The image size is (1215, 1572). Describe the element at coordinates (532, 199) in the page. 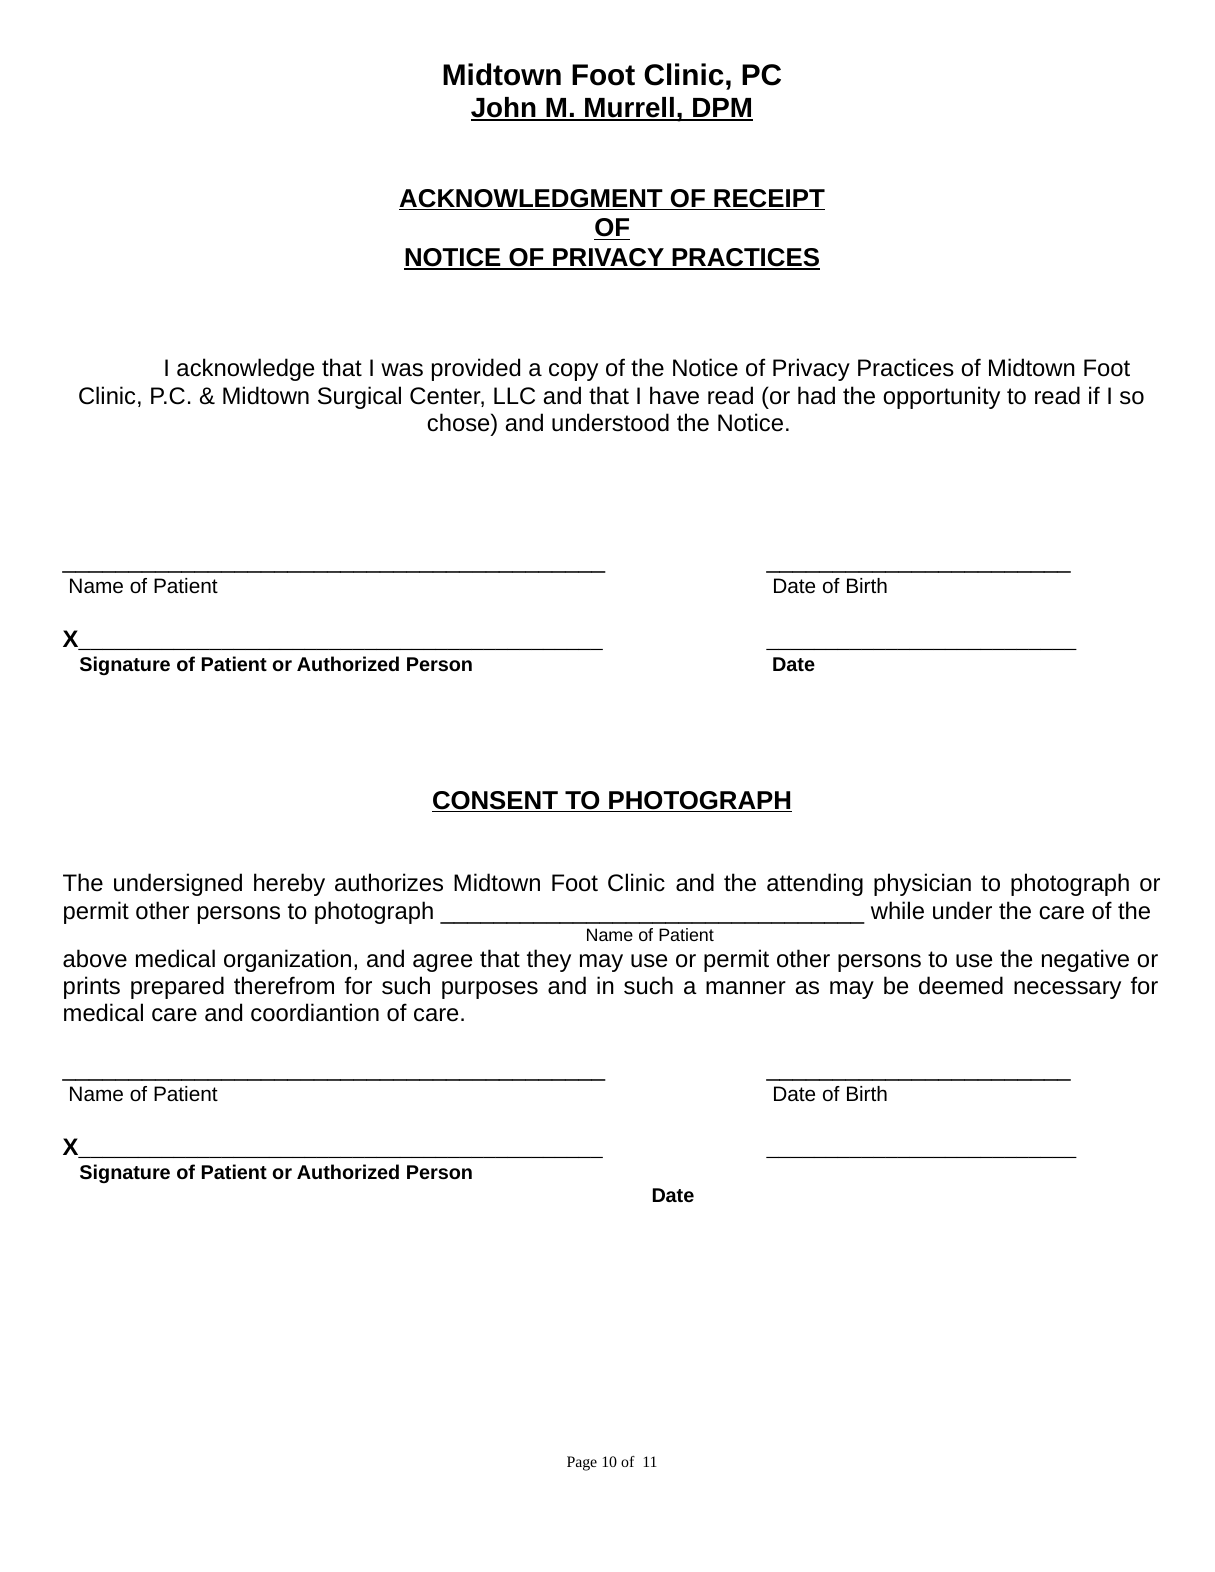

I see `ACKNOWLEDGMENT` at that location.
